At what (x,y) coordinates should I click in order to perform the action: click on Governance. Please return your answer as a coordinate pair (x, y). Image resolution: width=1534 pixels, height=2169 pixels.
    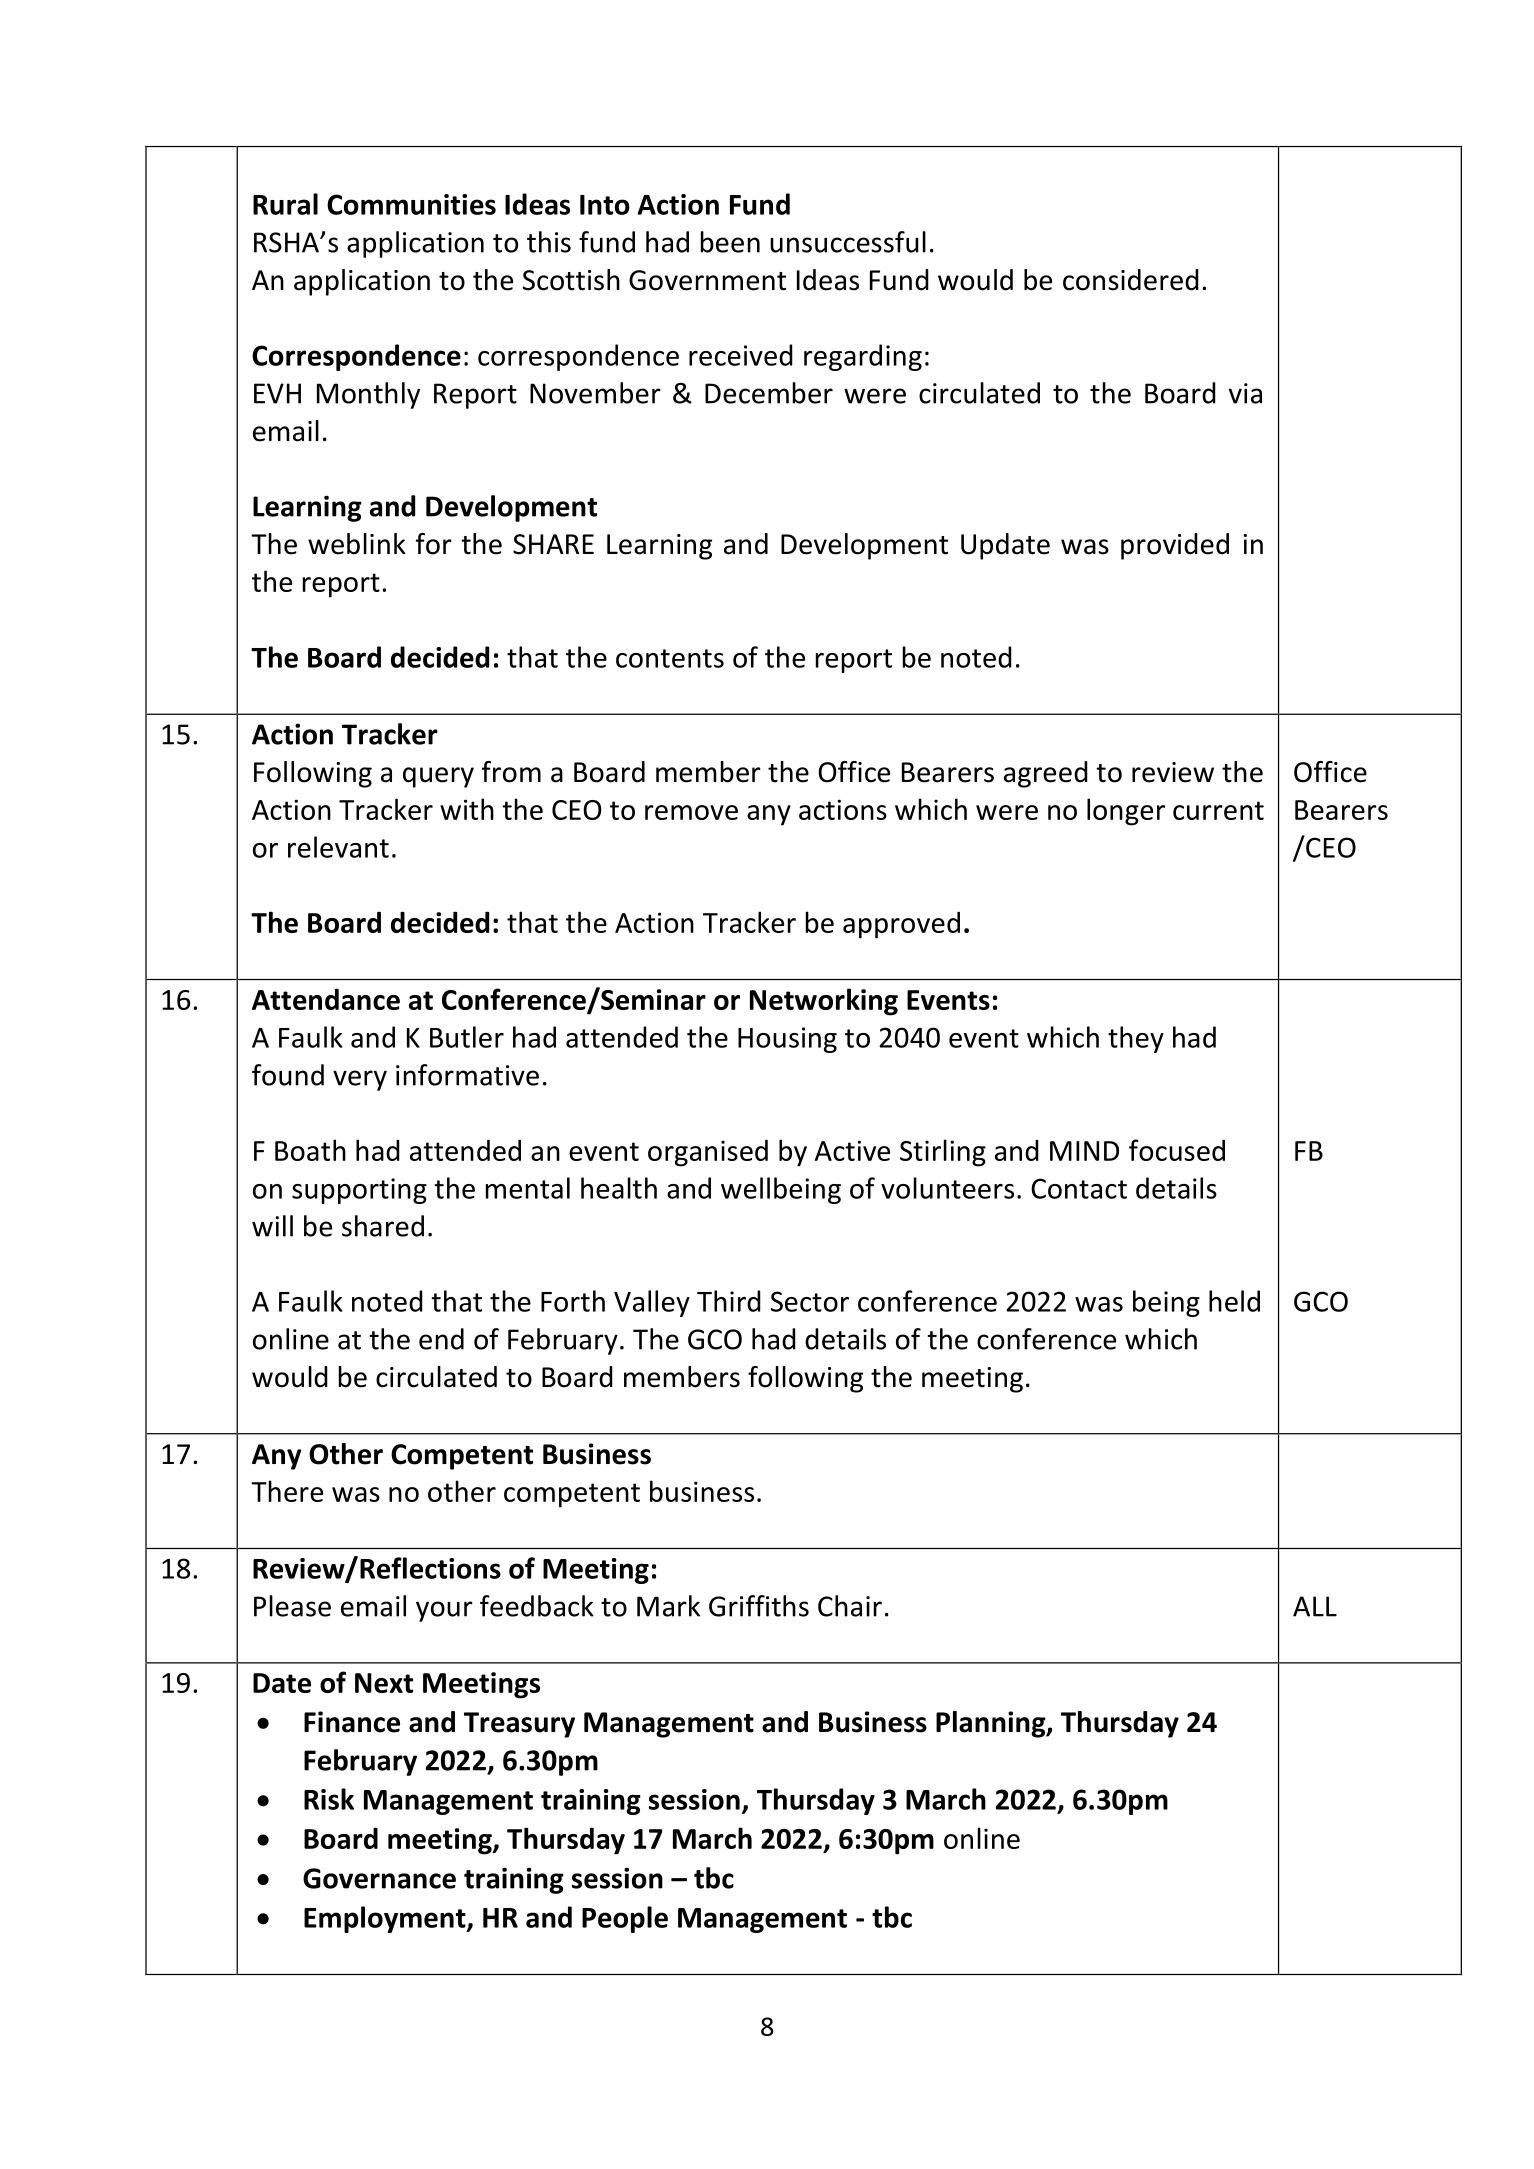
    Looking at the image, I should click on (379, 1878).
